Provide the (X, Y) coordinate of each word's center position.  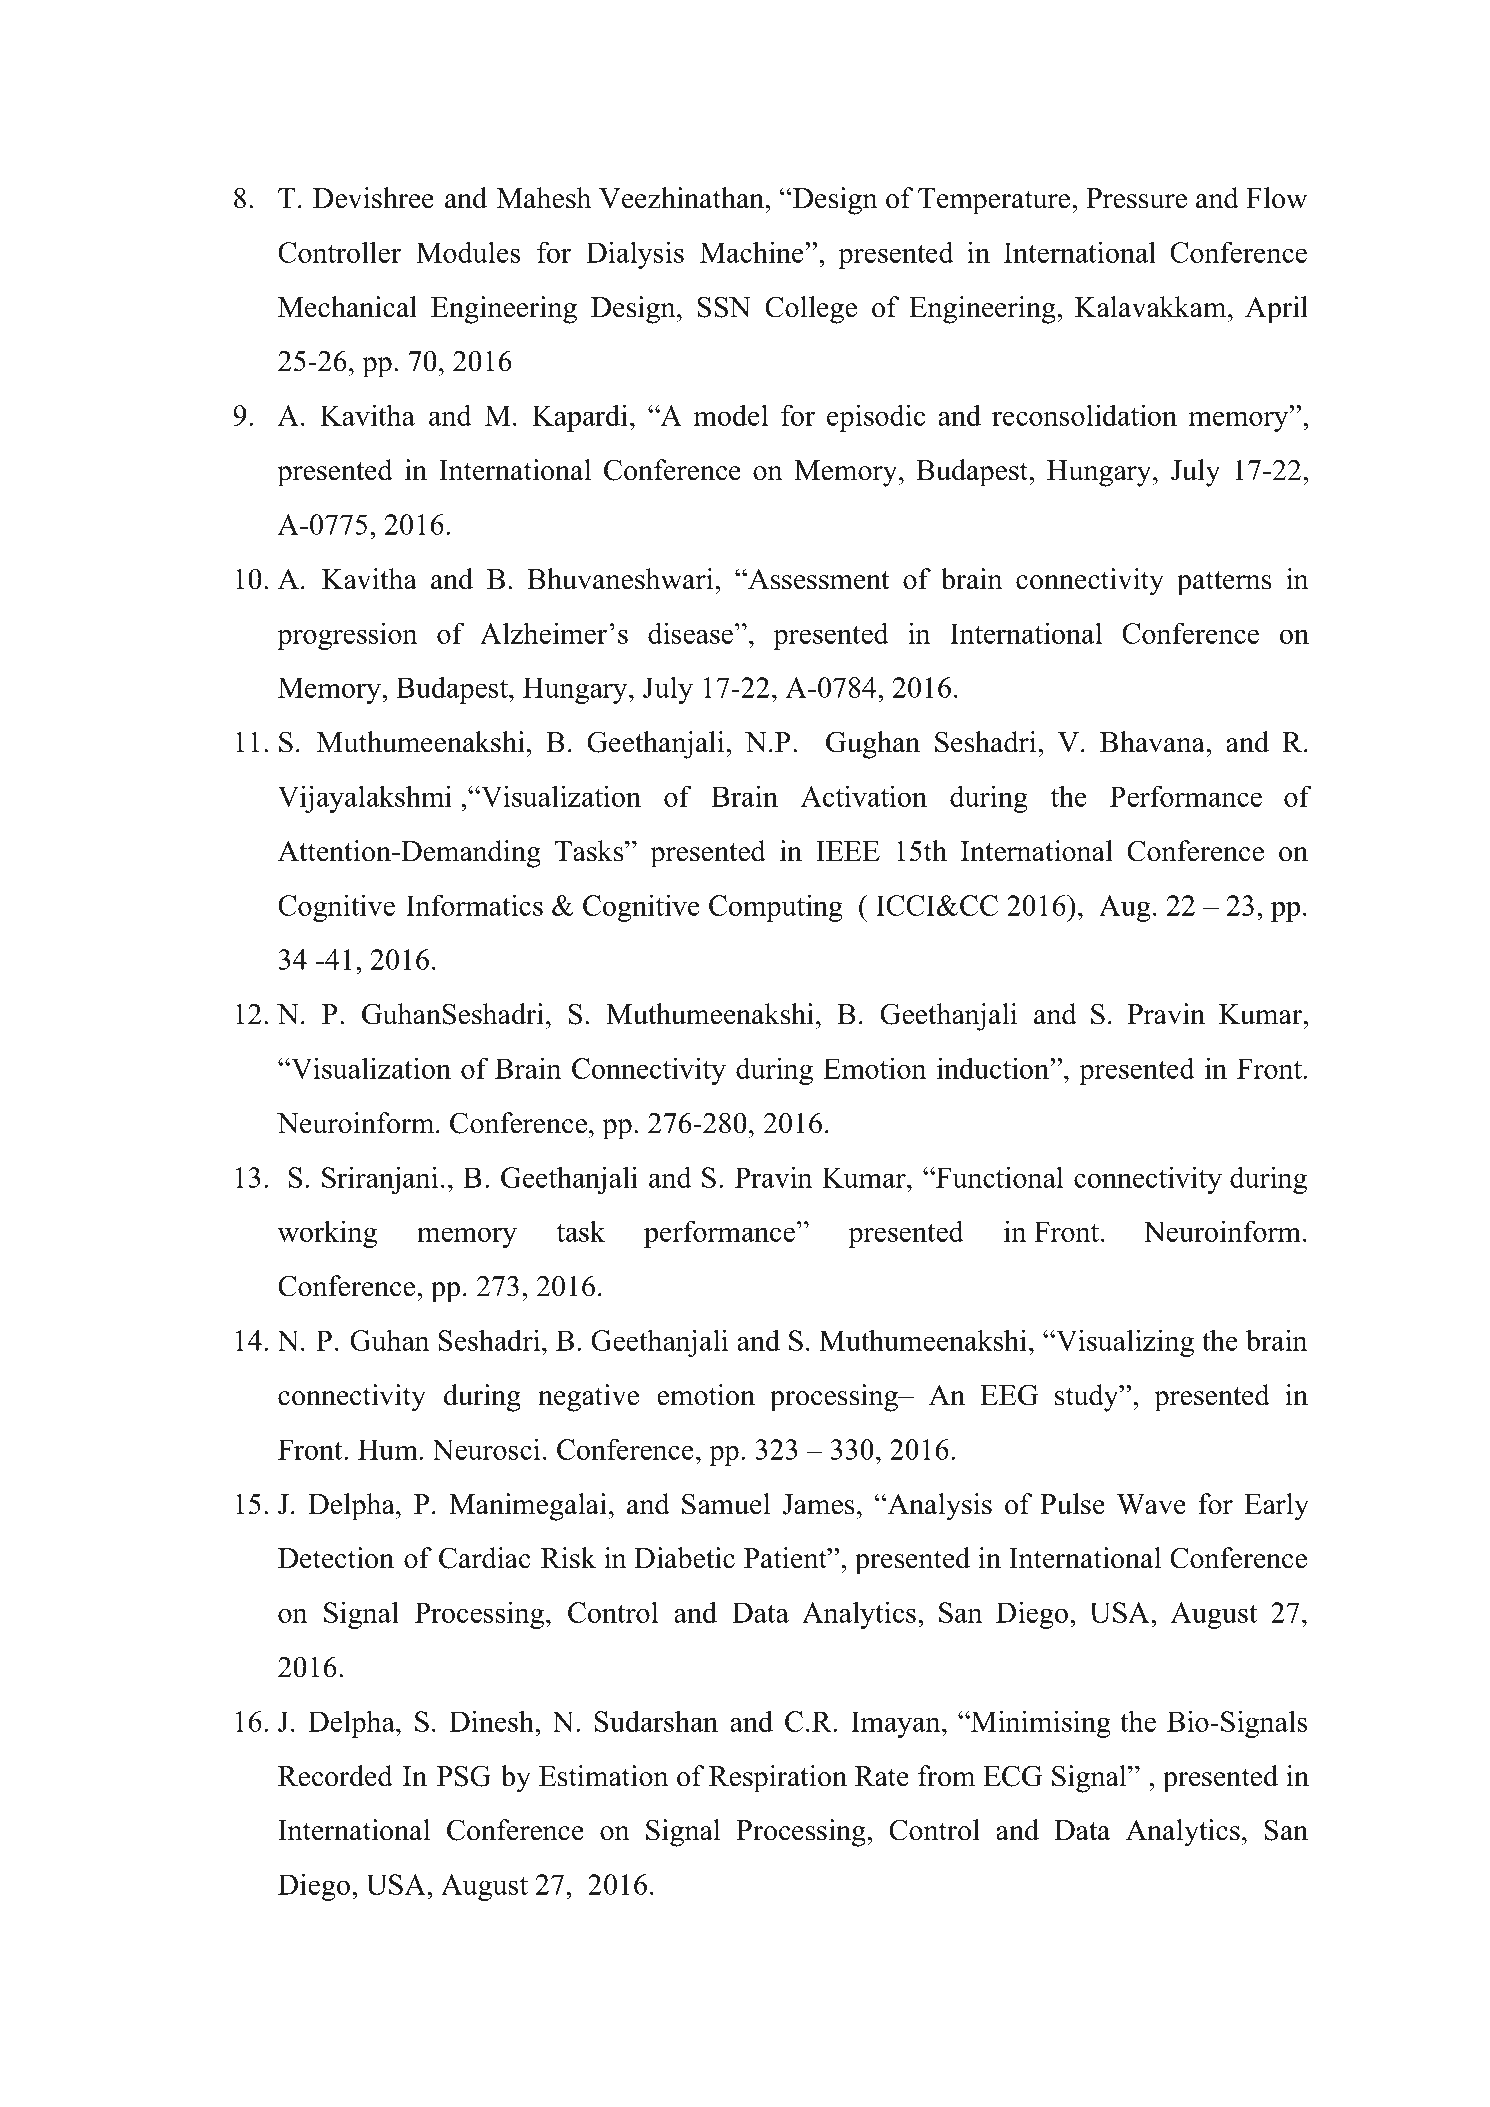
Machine (753, 252)
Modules (468, 252)
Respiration (778, 1779)
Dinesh (492, 1721)
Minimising (1040, 1724)
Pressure (1136, 198)
